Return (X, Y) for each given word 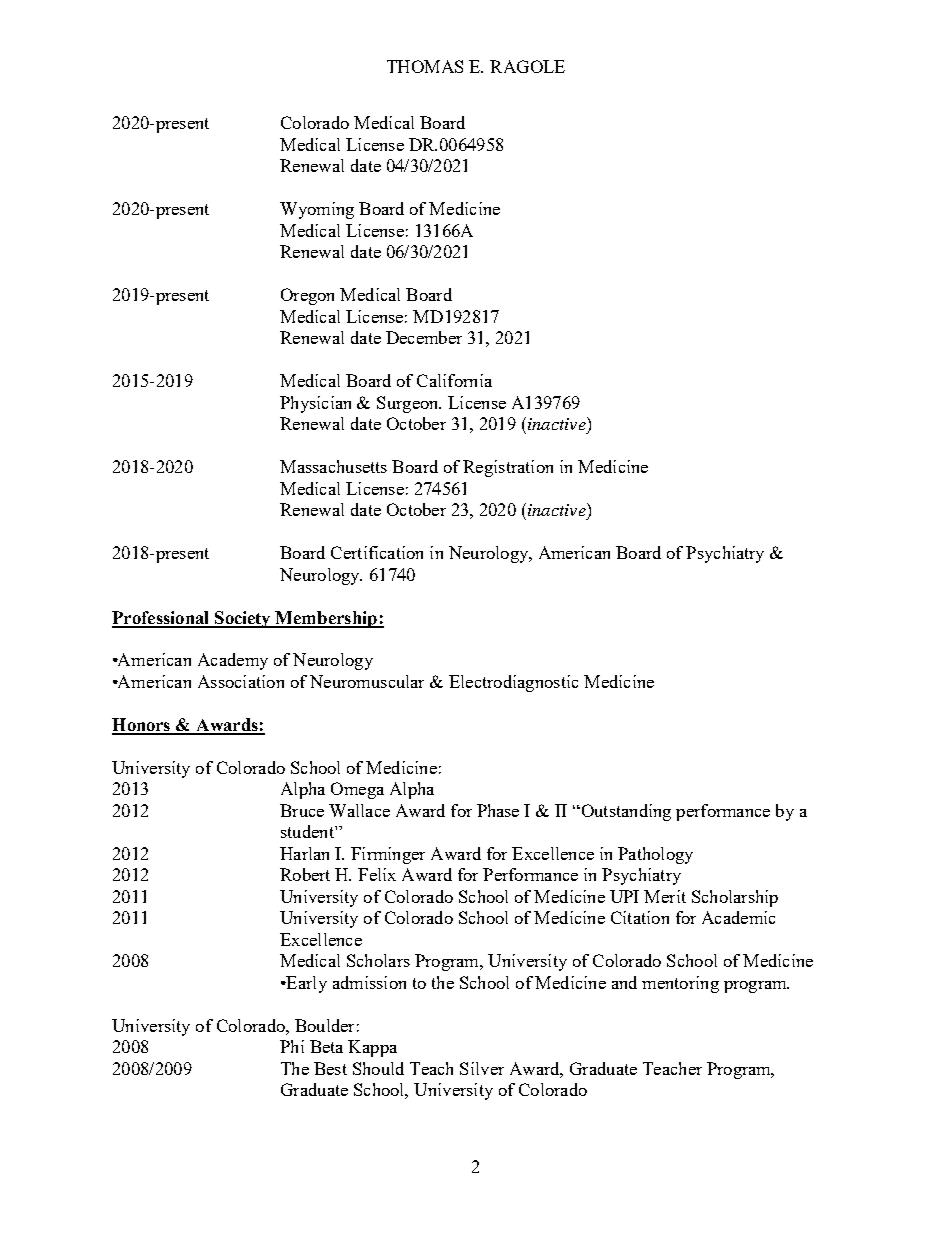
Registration (508, 468)
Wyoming (317, 210)
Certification (377, 552)
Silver (482, 1068)
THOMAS (425, 66)
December (424, 337)
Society (243, 619)
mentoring (680, 984)
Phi (292, 1046)
